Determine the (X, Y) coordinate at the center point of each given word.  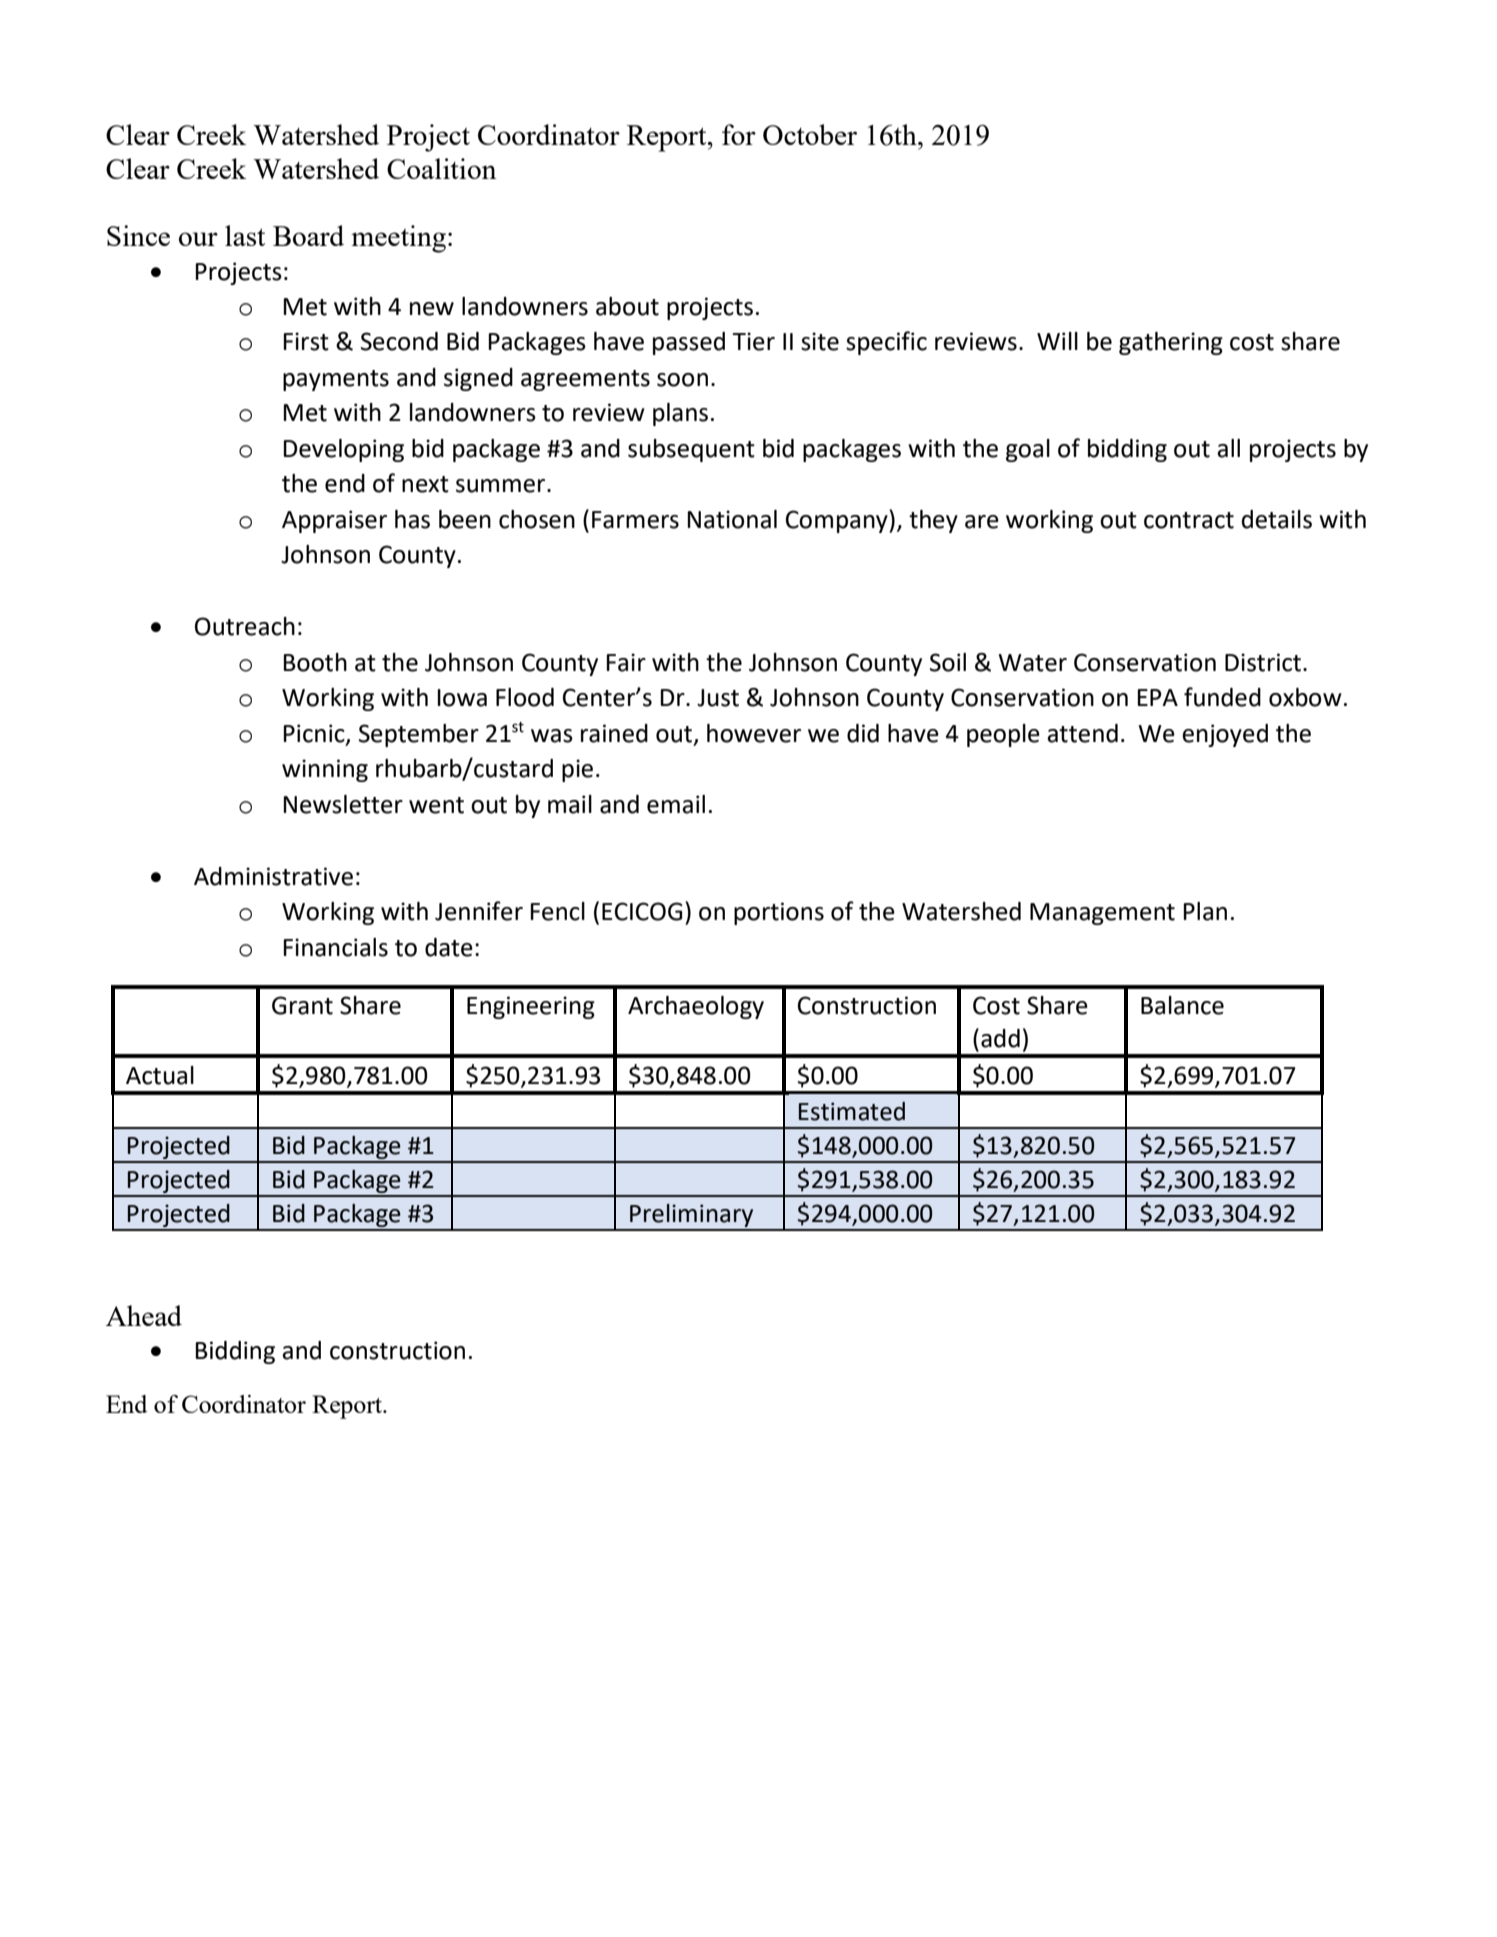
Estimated (852, 1111)
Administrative (273, 876)
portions (779, 913)
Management (1102, 914)
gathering (1171, 343)
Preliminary (692, 1217)
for (739, 134)
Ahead (144, 1315)
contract (1189, 520)
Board (308, 235)
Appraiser (334, 521)
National (732, 519)
